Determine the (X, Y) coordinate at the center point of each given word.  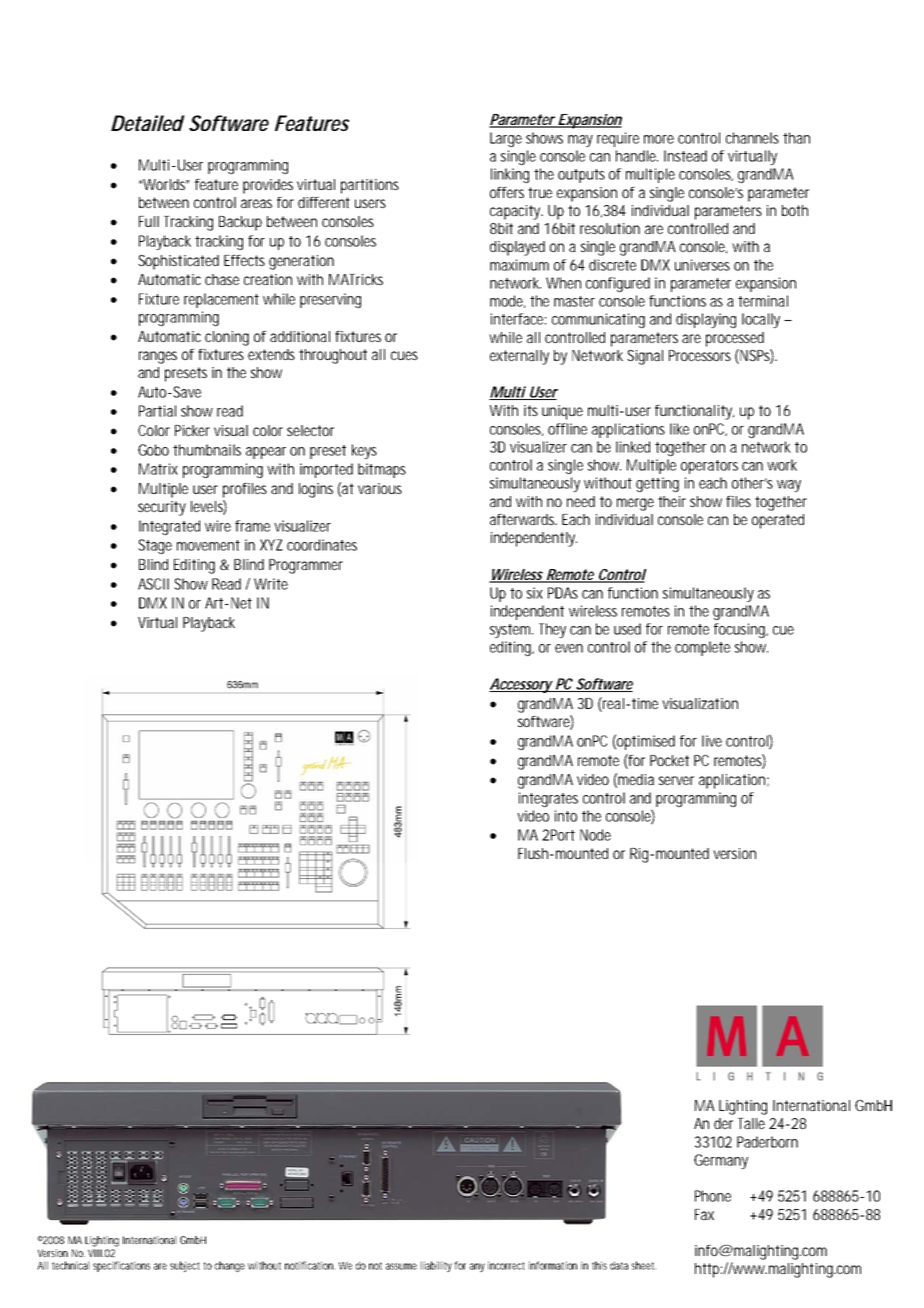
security (162, 508)
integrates (548, 799)
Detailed (148, 123)
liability (436, 1266)
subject (185, 1266)
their (672, 501)
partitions (370, 186)
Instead (685, 156)
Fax (704, 1214)
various (380, 488)
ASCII (153, 584)
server (676, 780)
